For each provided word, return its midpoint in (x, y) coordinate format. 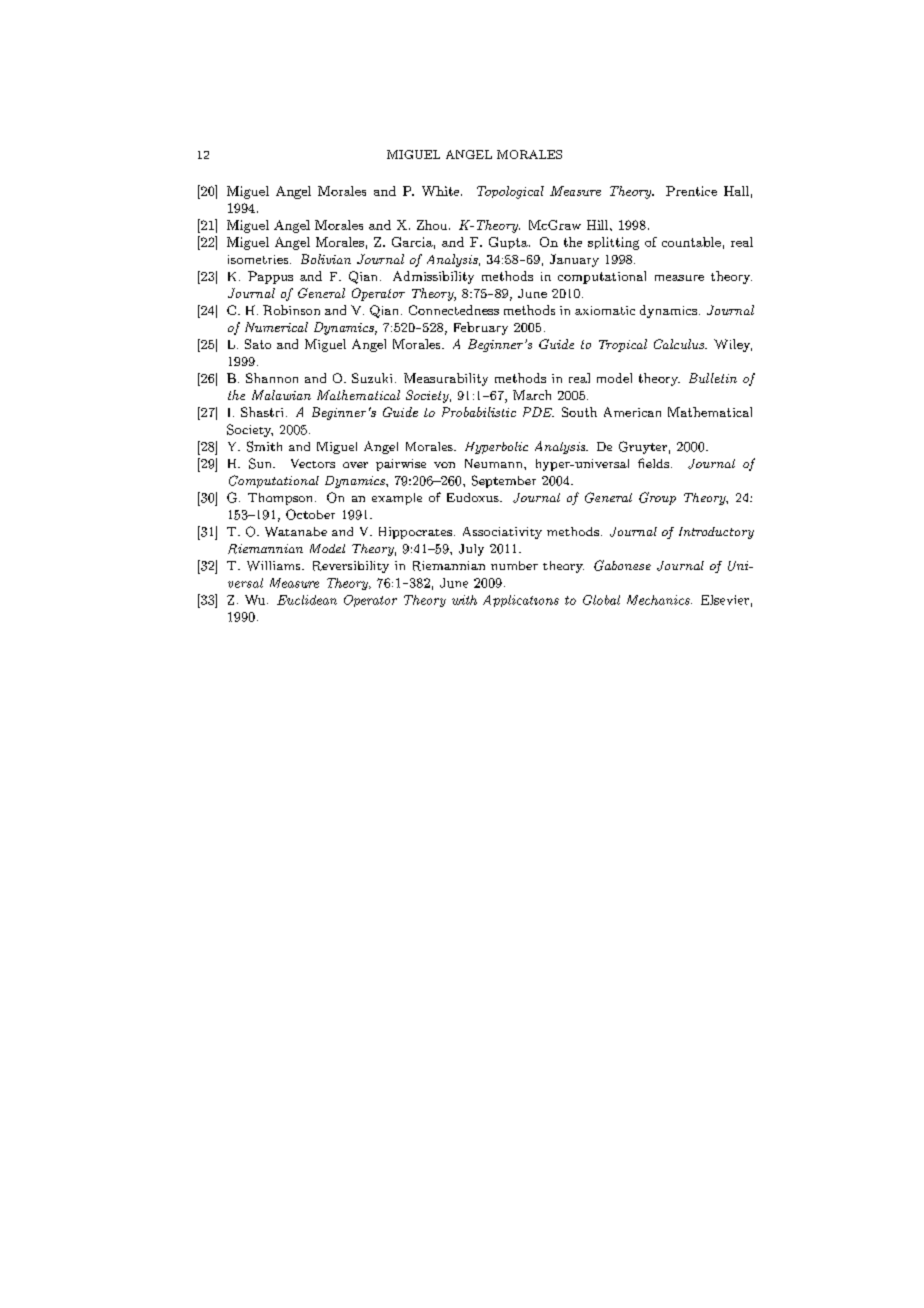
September (504, 481)
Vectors (313, 463)
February (481, 328)
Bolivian (326, 259)
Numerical (276, 327)
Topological (510, 192)
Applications (521, 601)
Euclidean (307, 600)
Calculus (680, 344)
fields (653, 463)
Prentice (691, 191)
